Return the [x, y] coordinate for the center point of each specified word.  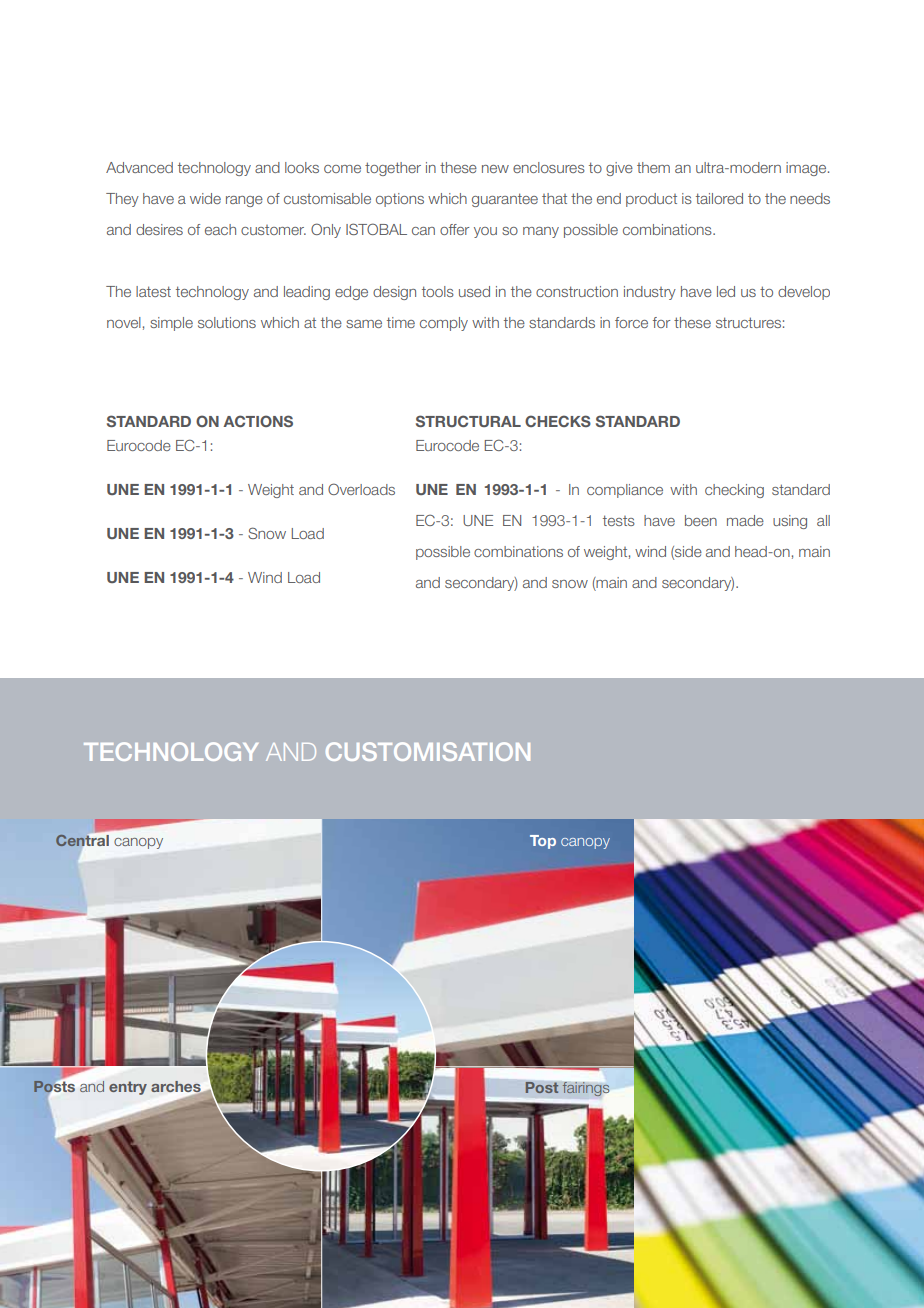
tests [619, 520]
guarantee [505, 200]
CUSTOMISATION [428, 751]
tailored [719, 198]
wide [205, 198]
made [745, 520]
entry [128, 1088]
